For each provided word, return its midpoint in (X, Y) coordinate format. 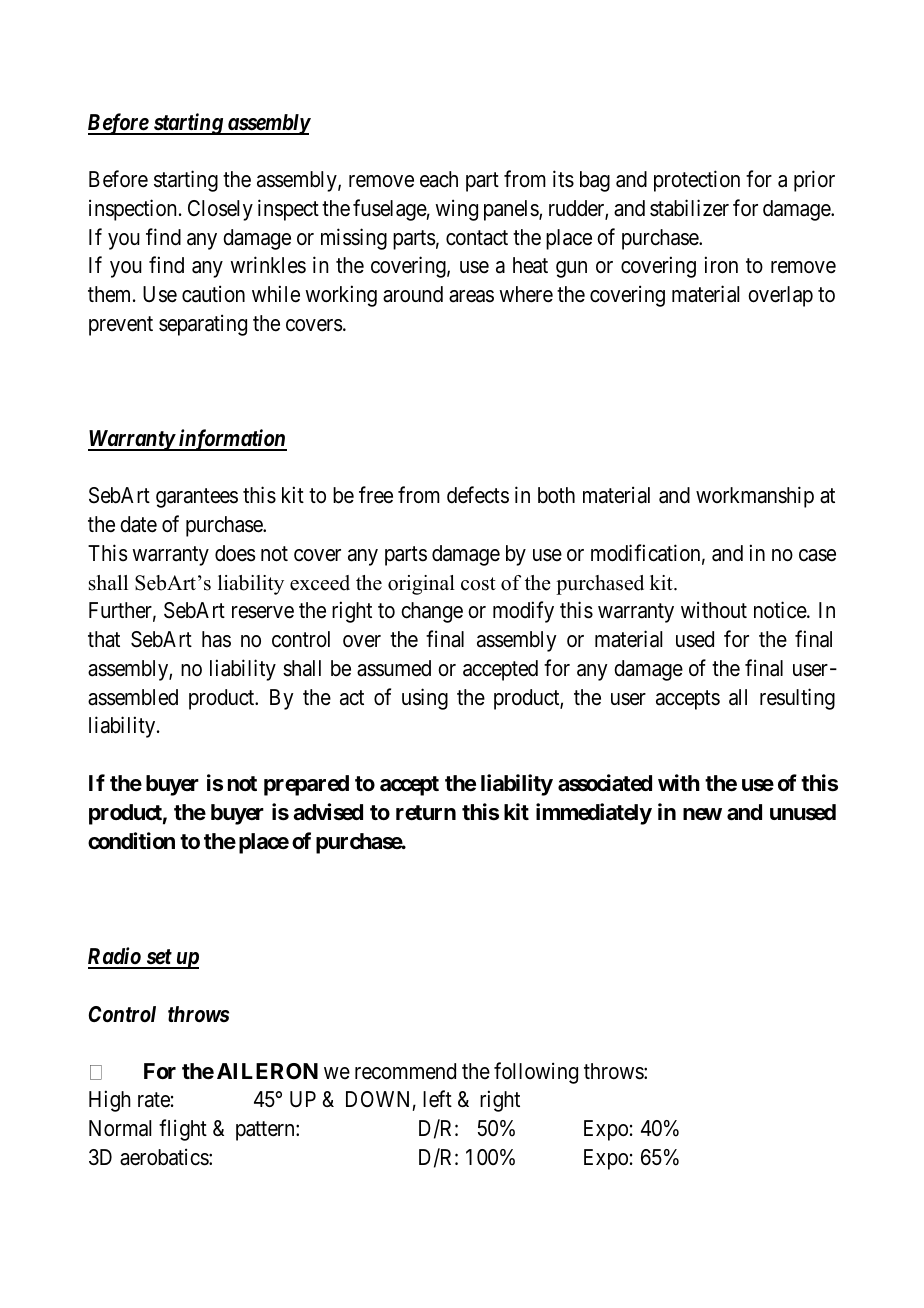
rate (154, 1100)
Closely (220, 210)
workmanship (755, 497)
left (437, 1099)
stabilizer (689, 208)
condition (131, 841)
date (138, 524)
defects (478, 495)
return (426, 813)
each (439, 179)
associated (605, 783)
